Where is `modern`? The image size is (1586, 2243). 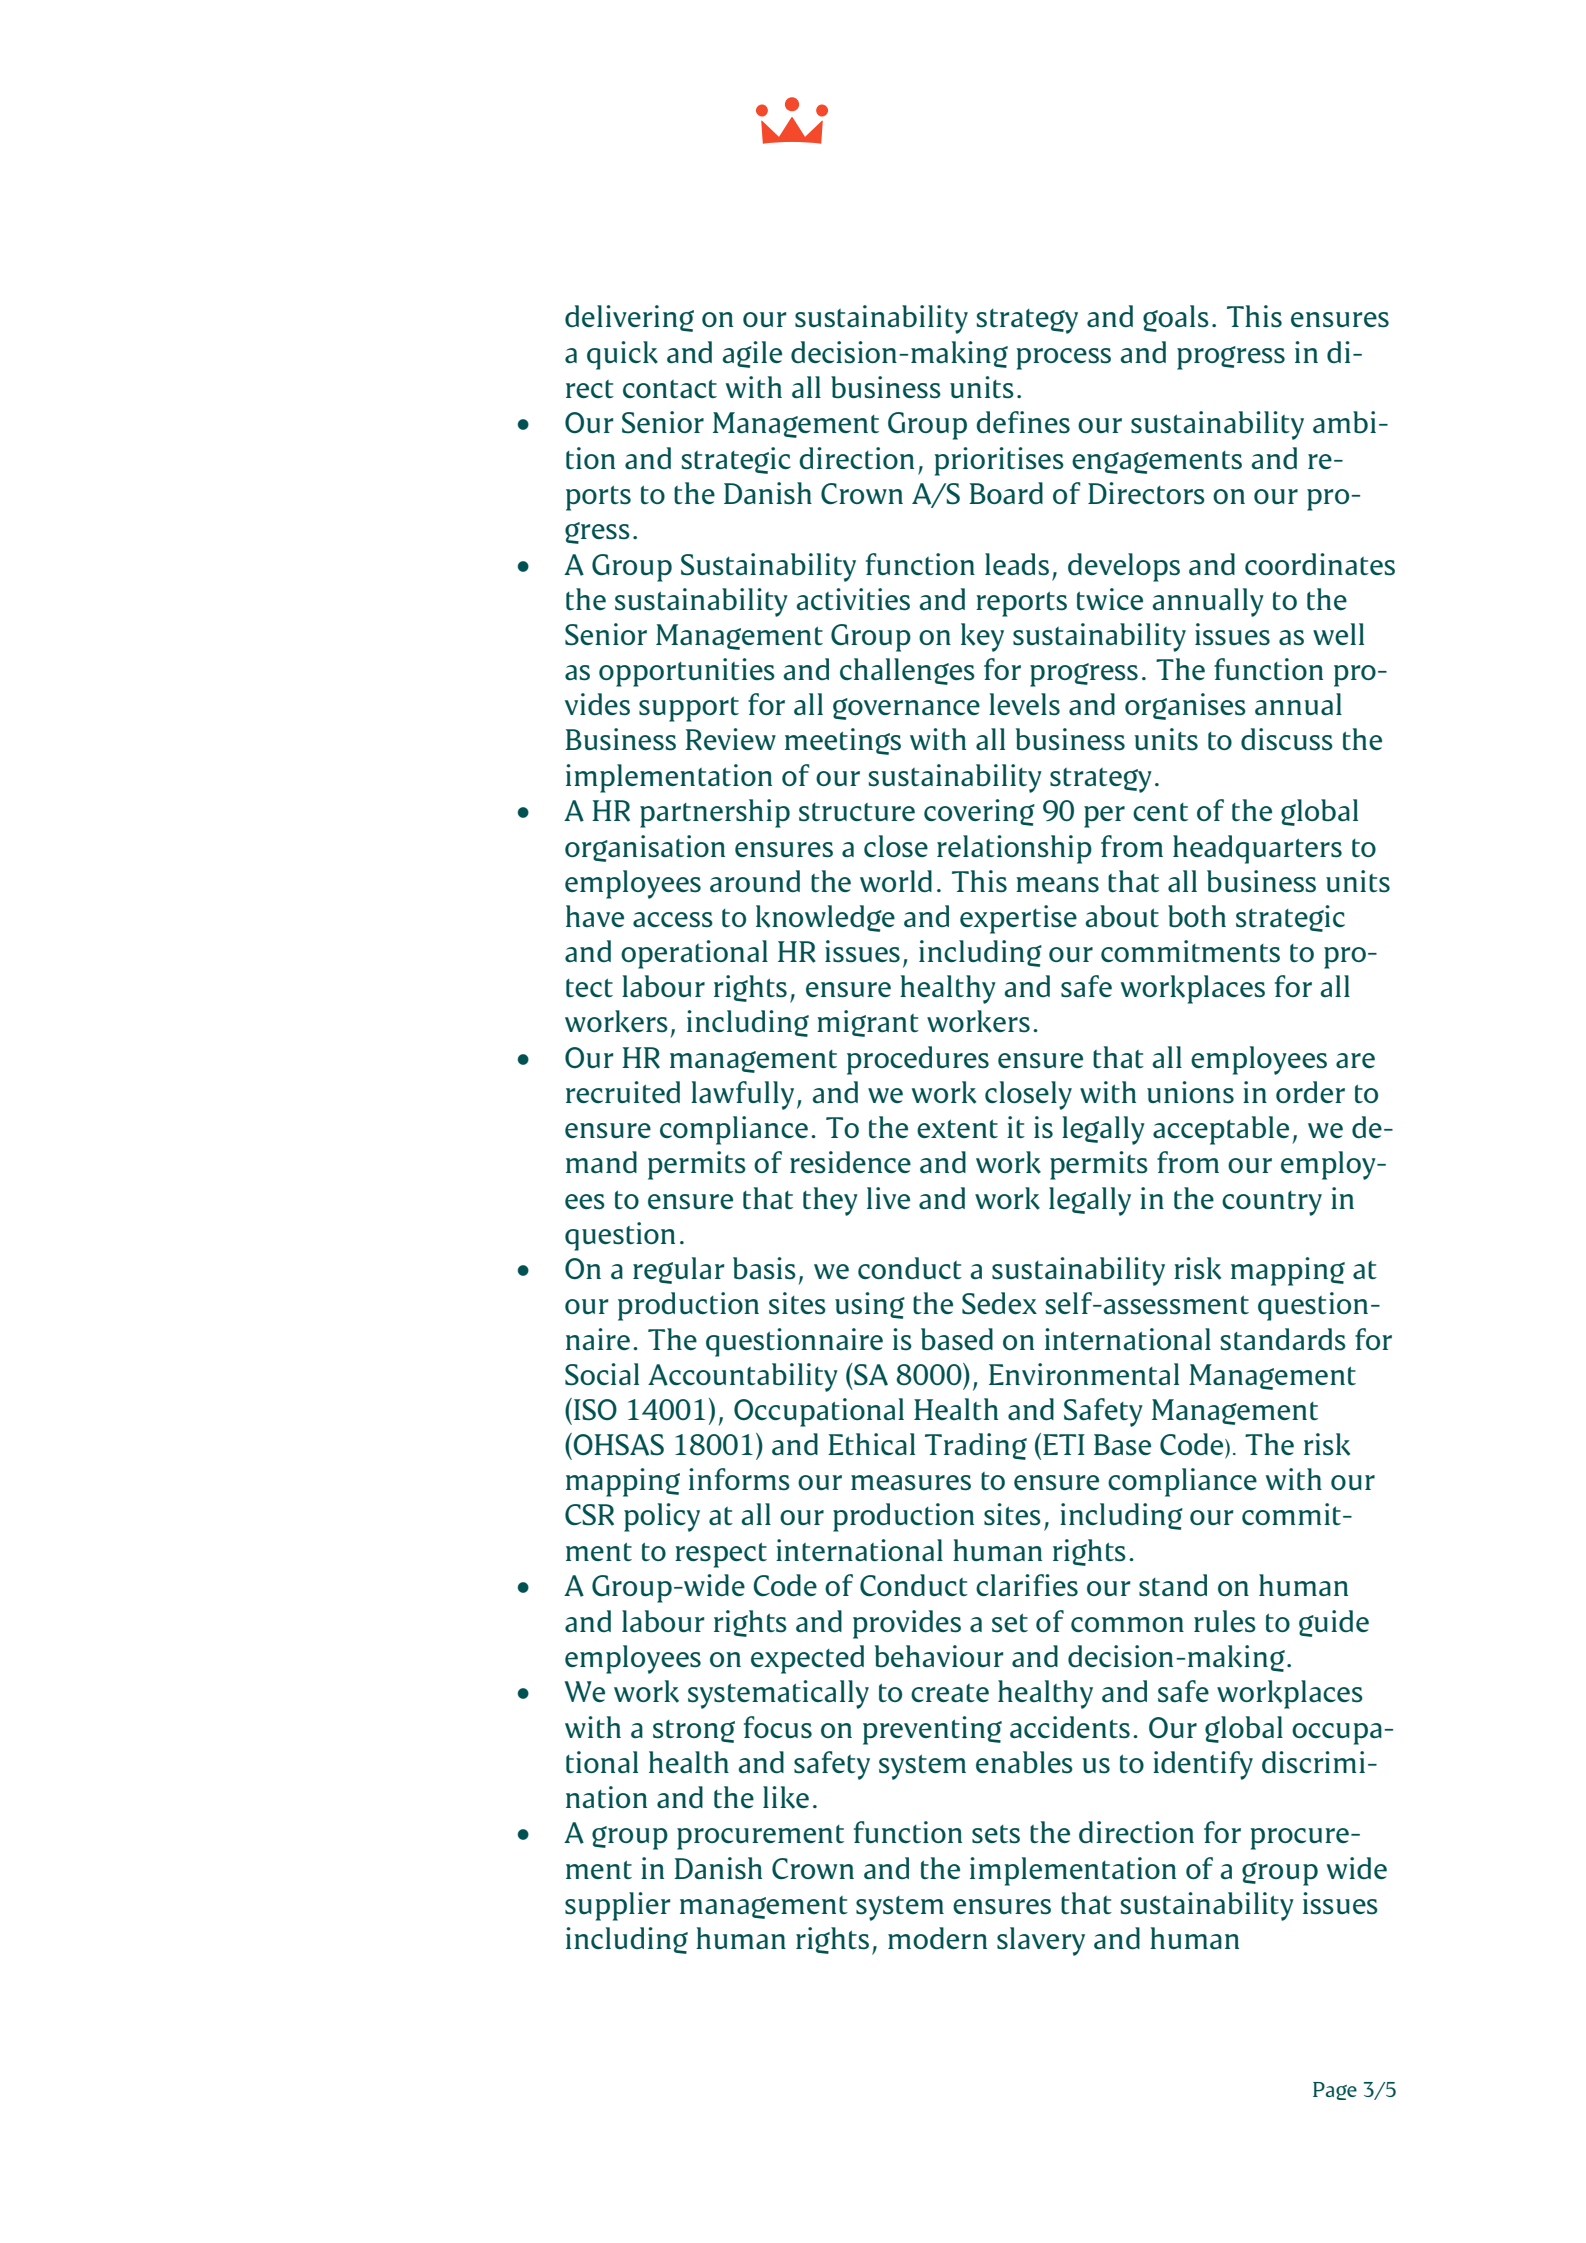
modern is located at coordinates (937, 1938).
